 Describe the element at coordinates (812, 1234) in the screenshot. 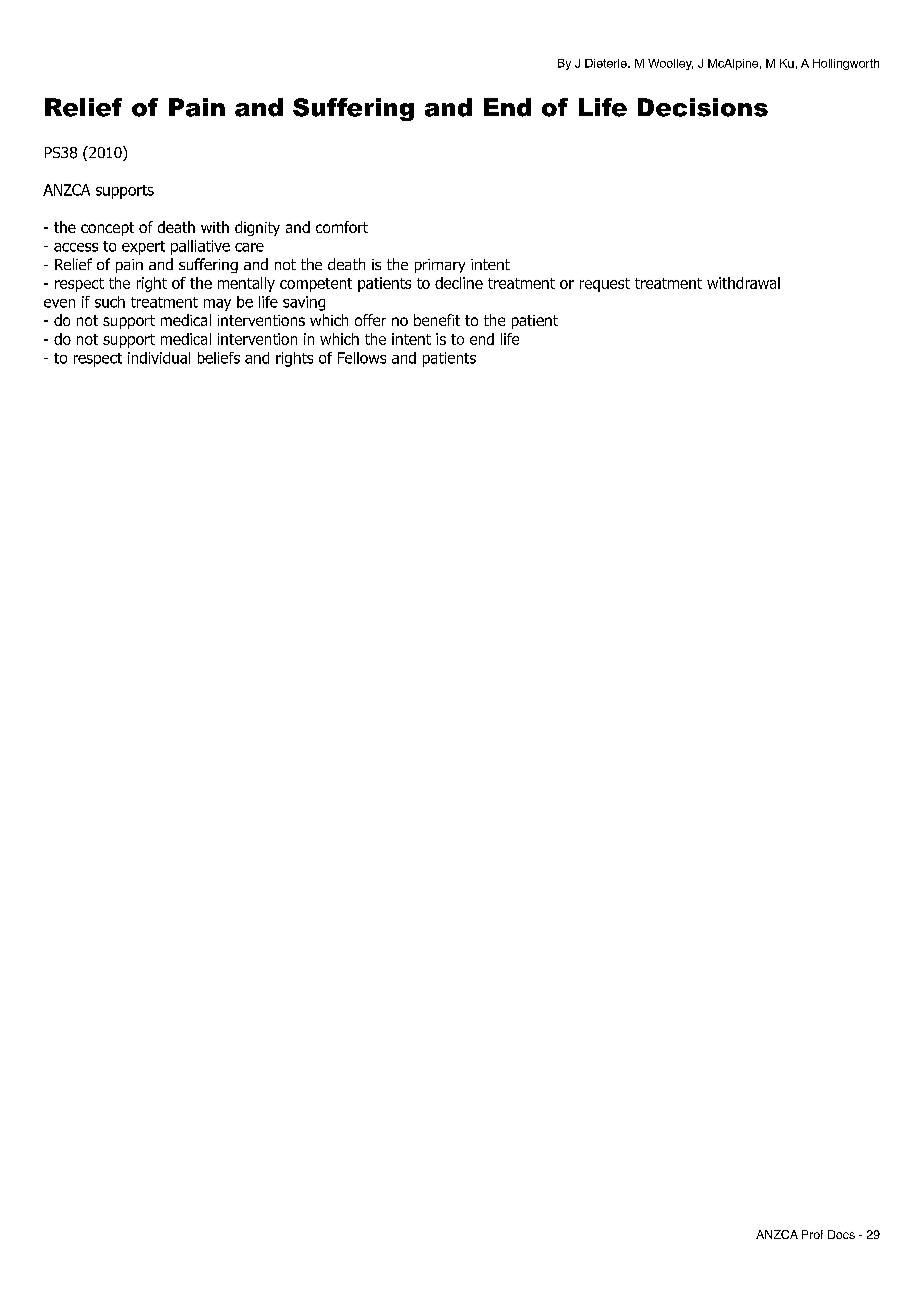

I see `Prof` at that location.
